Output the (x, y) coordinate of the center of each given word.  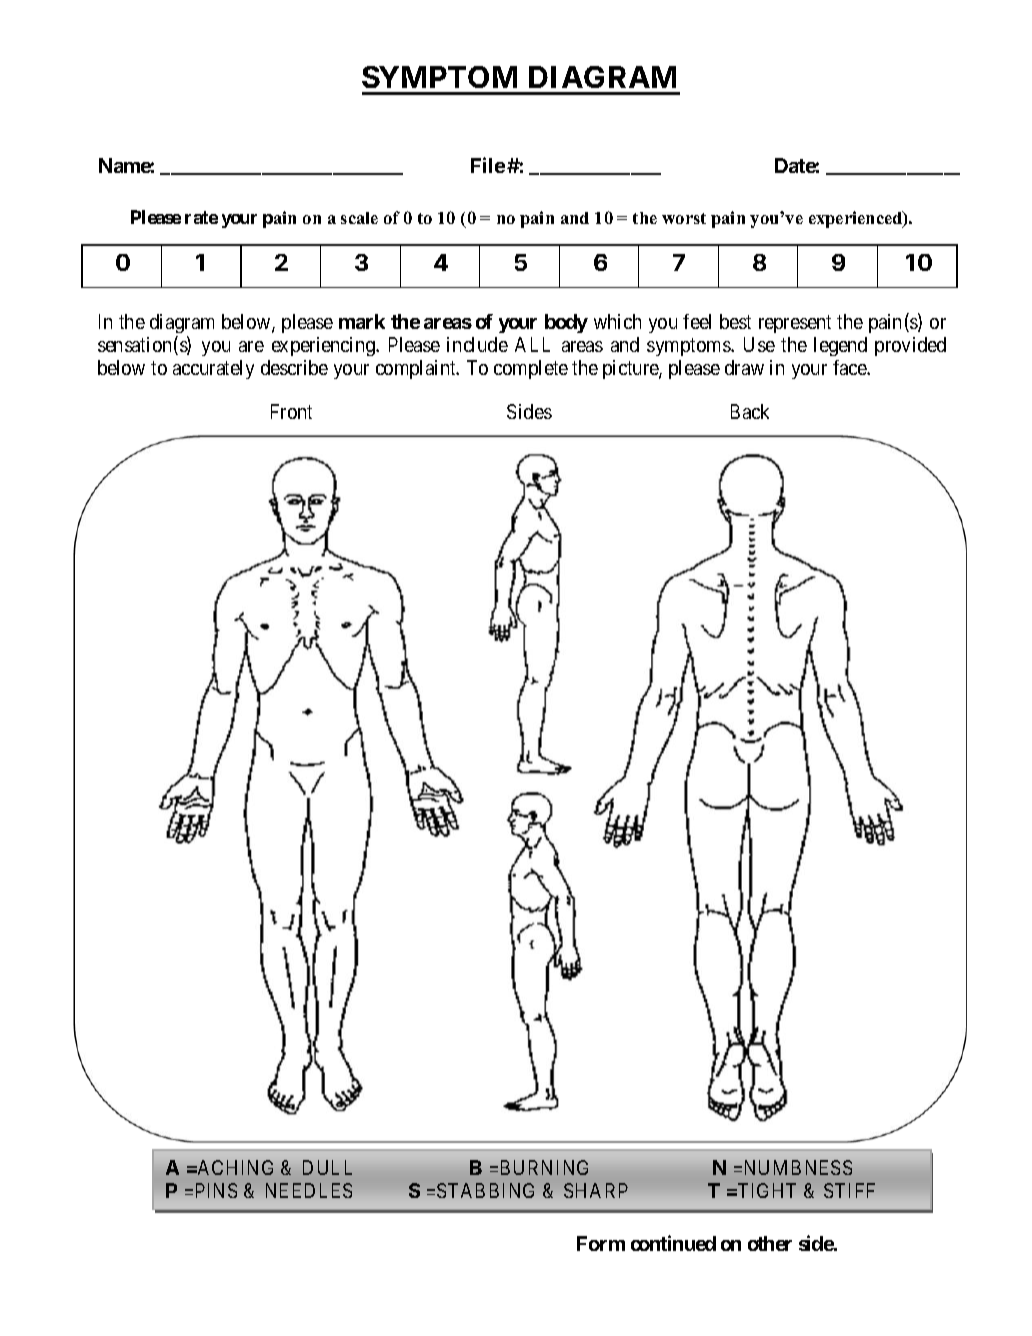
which (617, 321)
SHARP (596, 1190)
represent (795, 324)
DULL (327, 1167)
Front (291, 411)
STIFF (849, 1190)
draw (744, 367)
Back (750, 411)
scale (359, 218)
